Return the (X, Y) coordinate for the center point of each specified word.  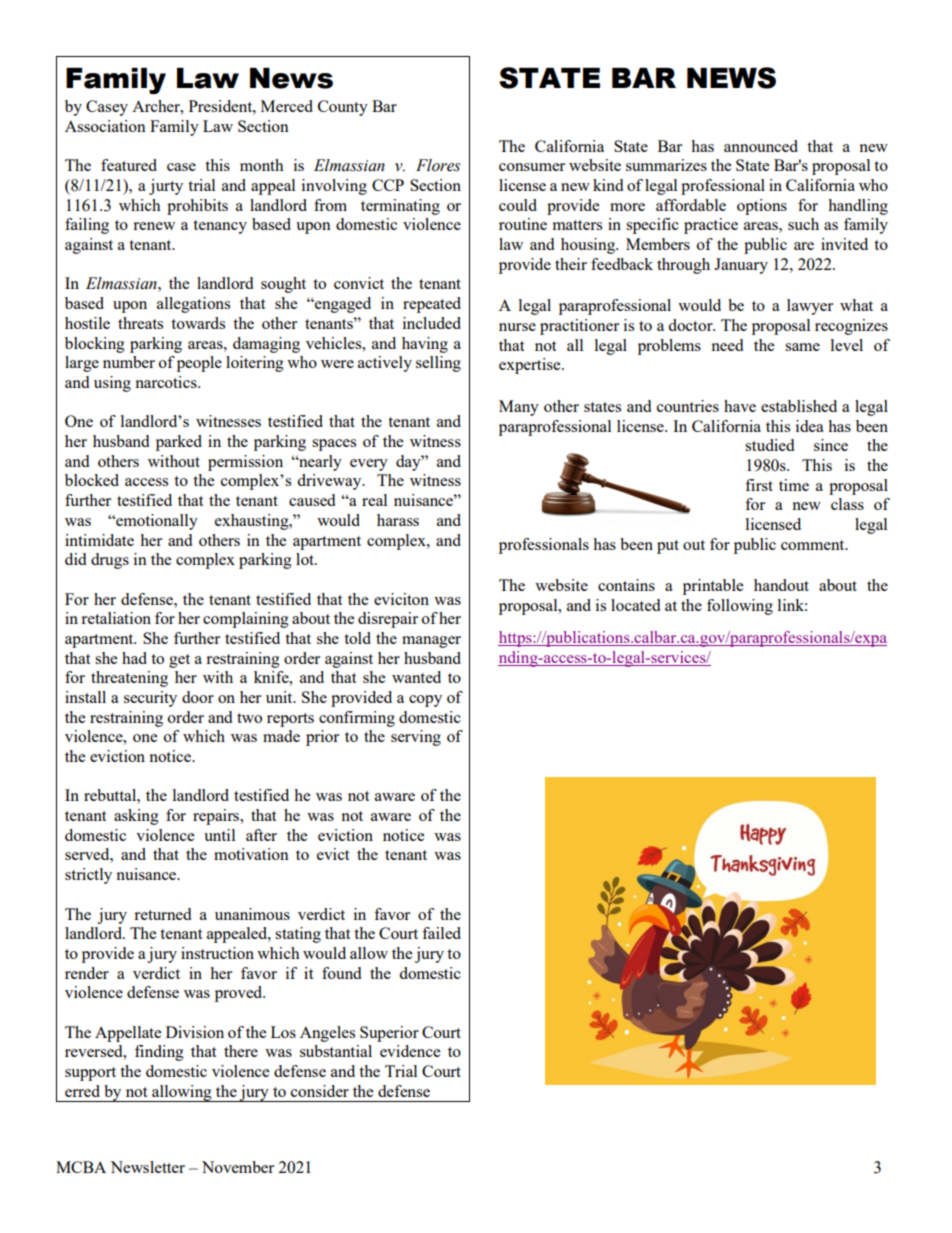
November (238, 1167)
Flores (438, 165)
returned (162, 914)
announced (761, 146)
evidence (410, 1051)
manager (431, 642)
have (740, 406)
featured (129, 165)
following (740, 607)
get (179, 661)
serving (416, 738)
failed (441, 933)
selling (438, 364)
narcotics (167, 382)
